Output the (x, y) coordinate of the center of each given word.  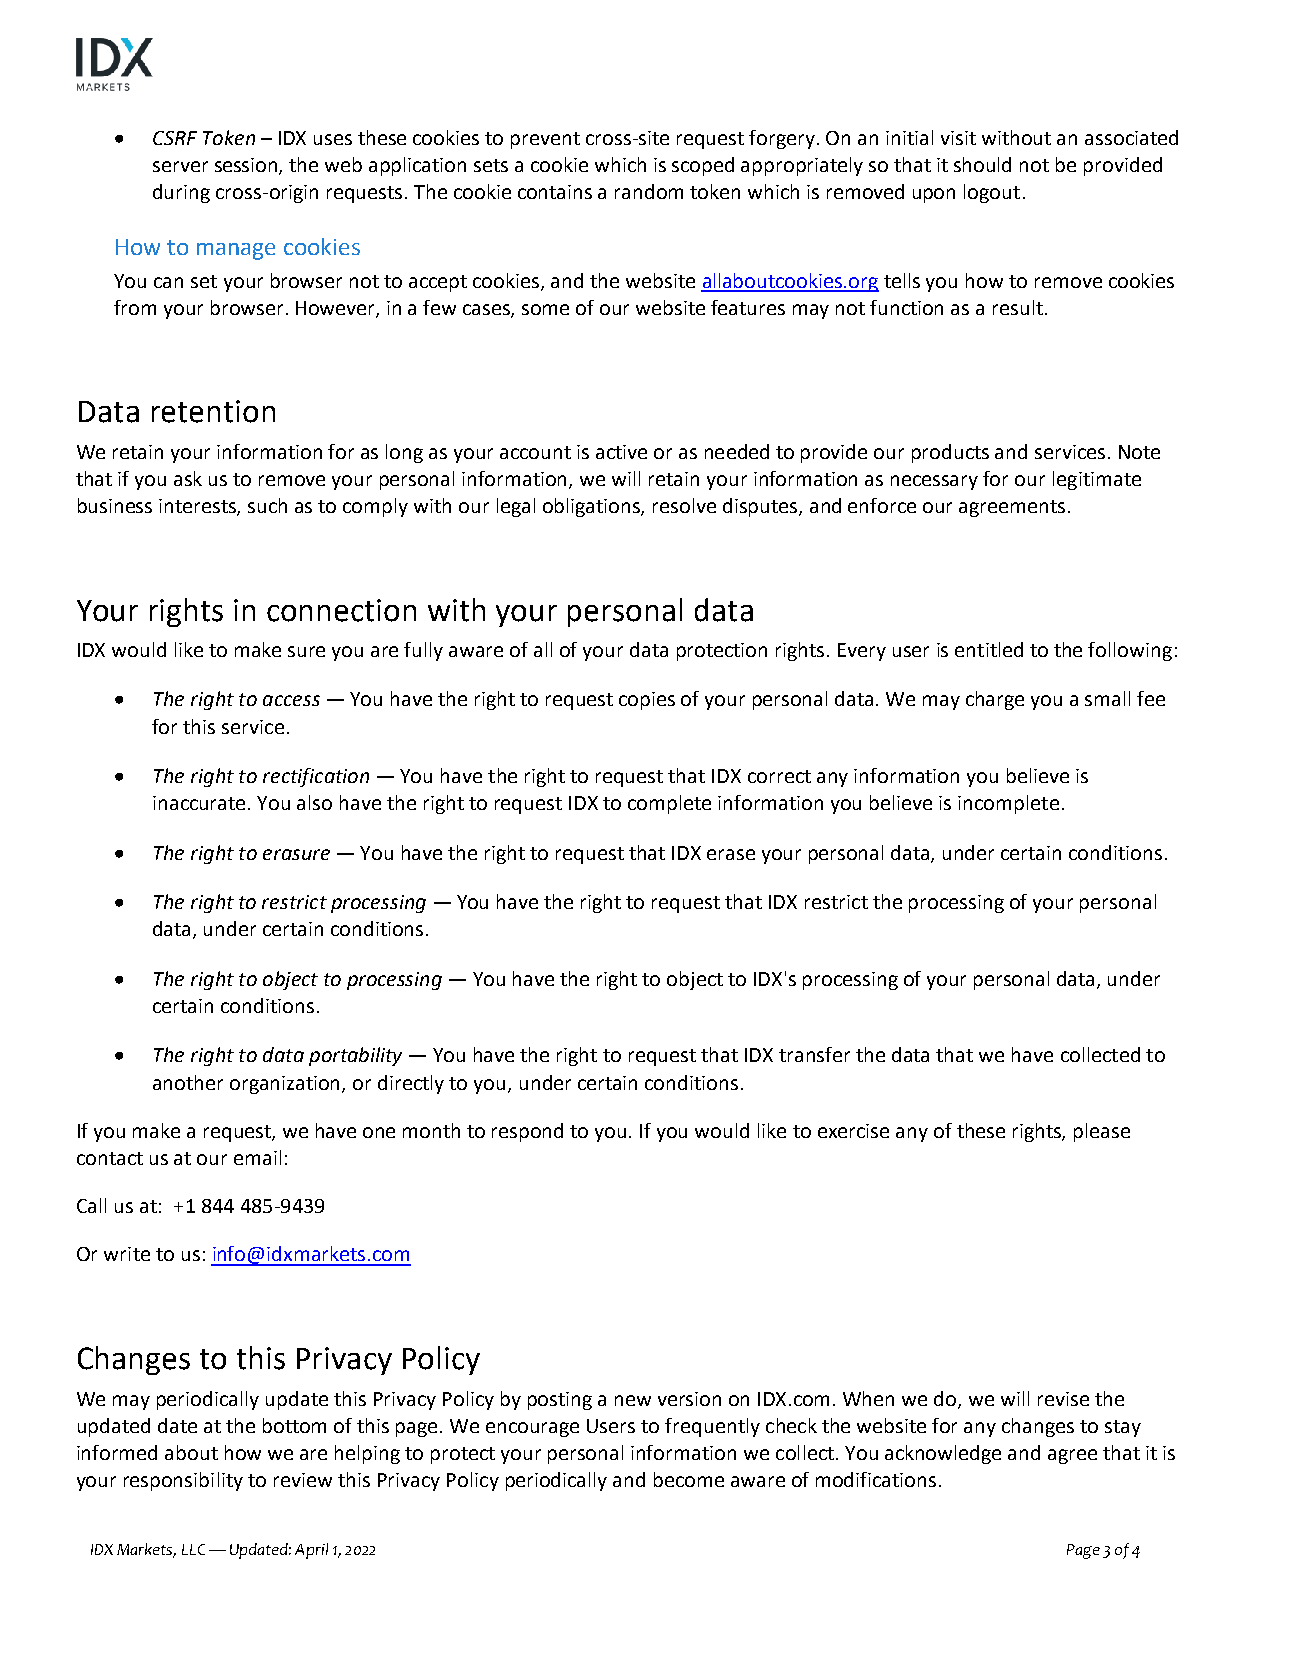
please (1102, 1132)
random (649, 191)
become (689, 1479)
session (247, 166)
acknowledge (943, 1454)
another (188, 1082)
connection (341, 610)
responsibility (183, 1481)
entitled (989, 649)
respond (527, 1132)
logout (992, 193)
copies (647, 701)
